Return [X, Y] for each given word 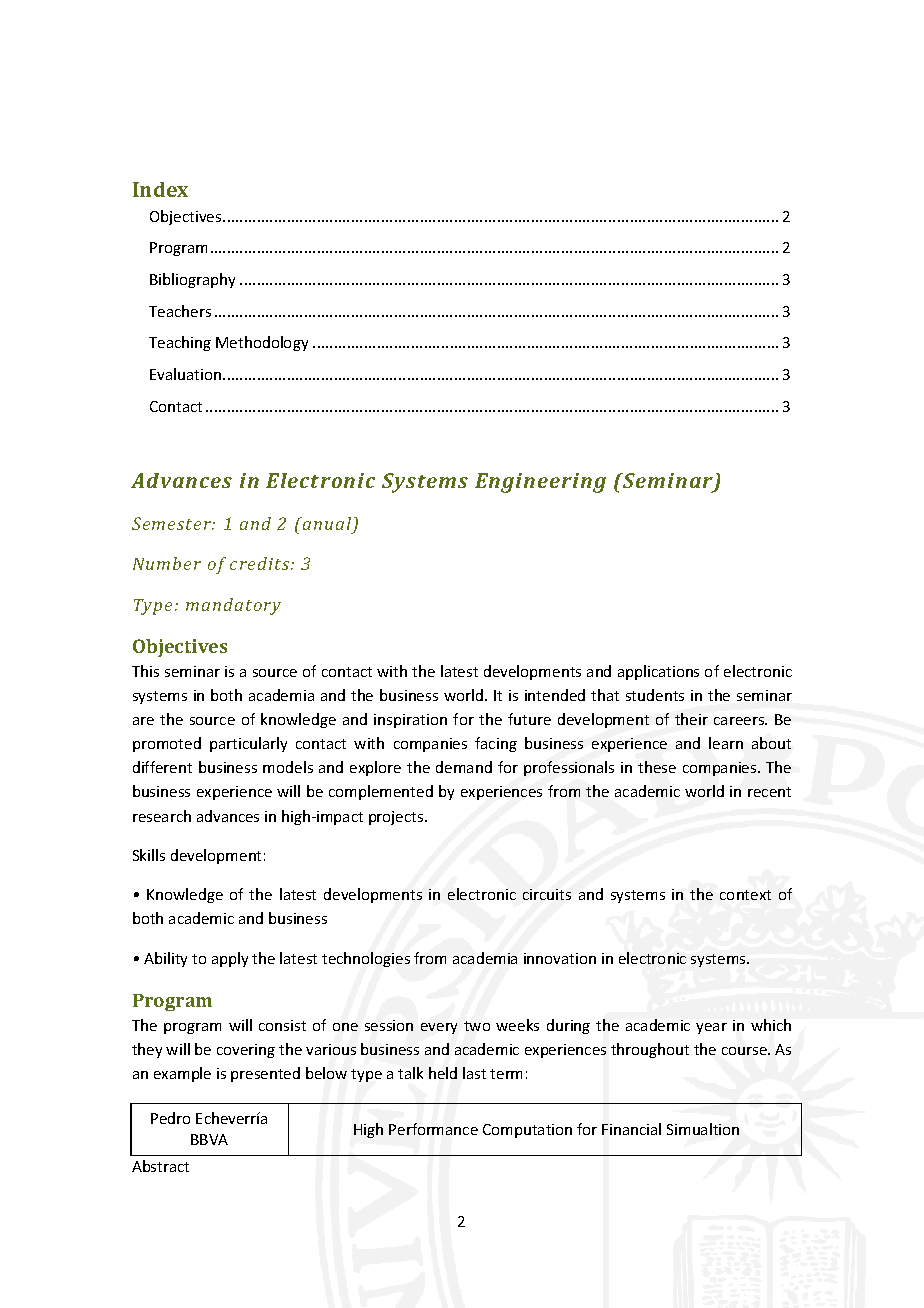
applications [658, 672]
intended [555, 695]
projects [397, 818]
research [162, 816]
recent [769, 792]
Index [160, 189]
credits [261, 563]
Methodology [262, 343]
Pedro [170, 1118]
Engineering [540, 483]
